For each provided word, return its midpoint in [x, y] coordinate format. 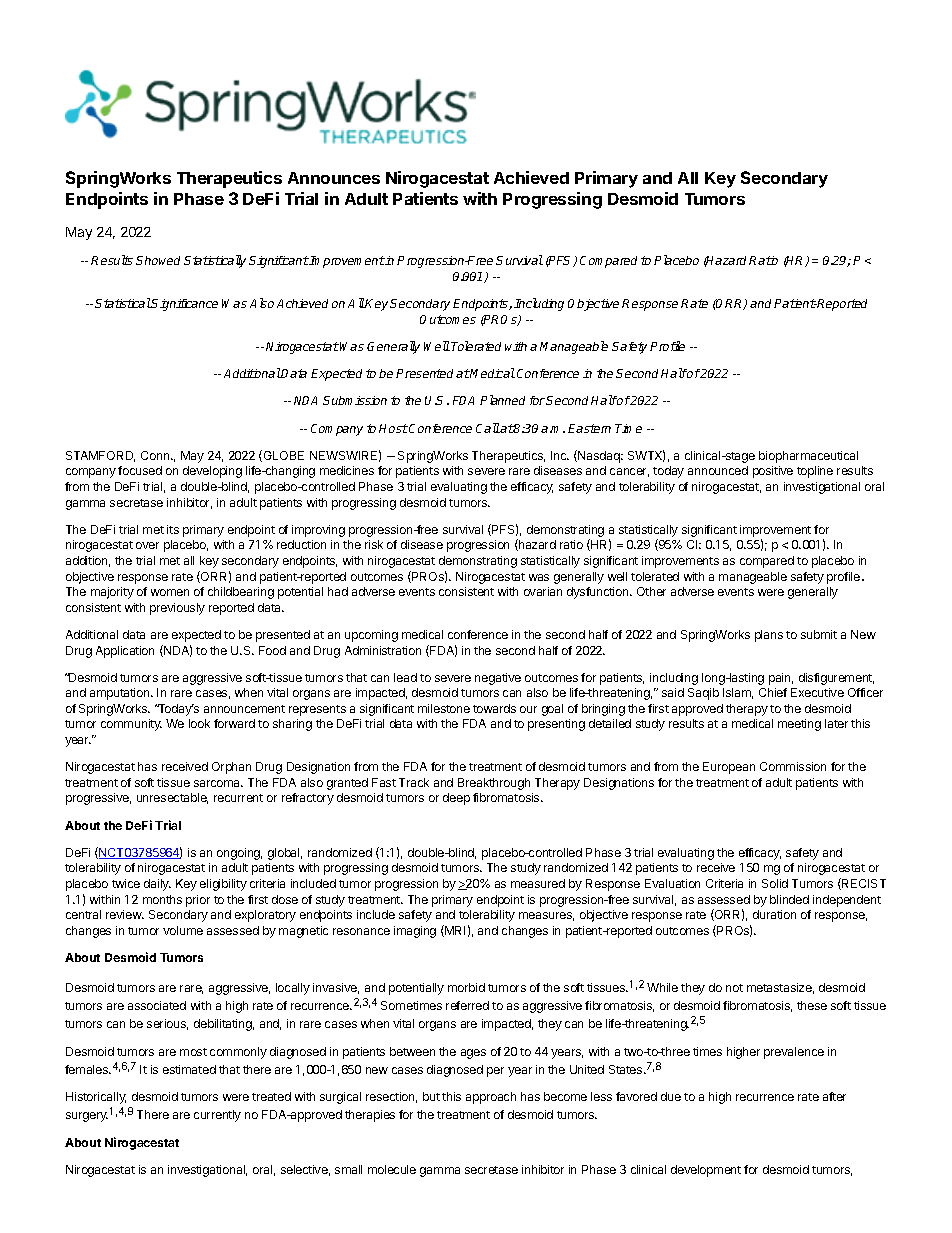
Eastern [589, 428]
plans [769, 636]
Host [393, 428]
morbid [466, 987]
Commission [793, 766]
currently [217, 1116]
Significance [184, 305]
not [734, 988]
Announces [334, 178]
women [170, 592]
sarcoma [218, 783]
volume [183, 930]
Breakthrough [494, 784]
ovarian [543, 591]
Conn [156, 455]
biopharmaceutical [808, 457]
